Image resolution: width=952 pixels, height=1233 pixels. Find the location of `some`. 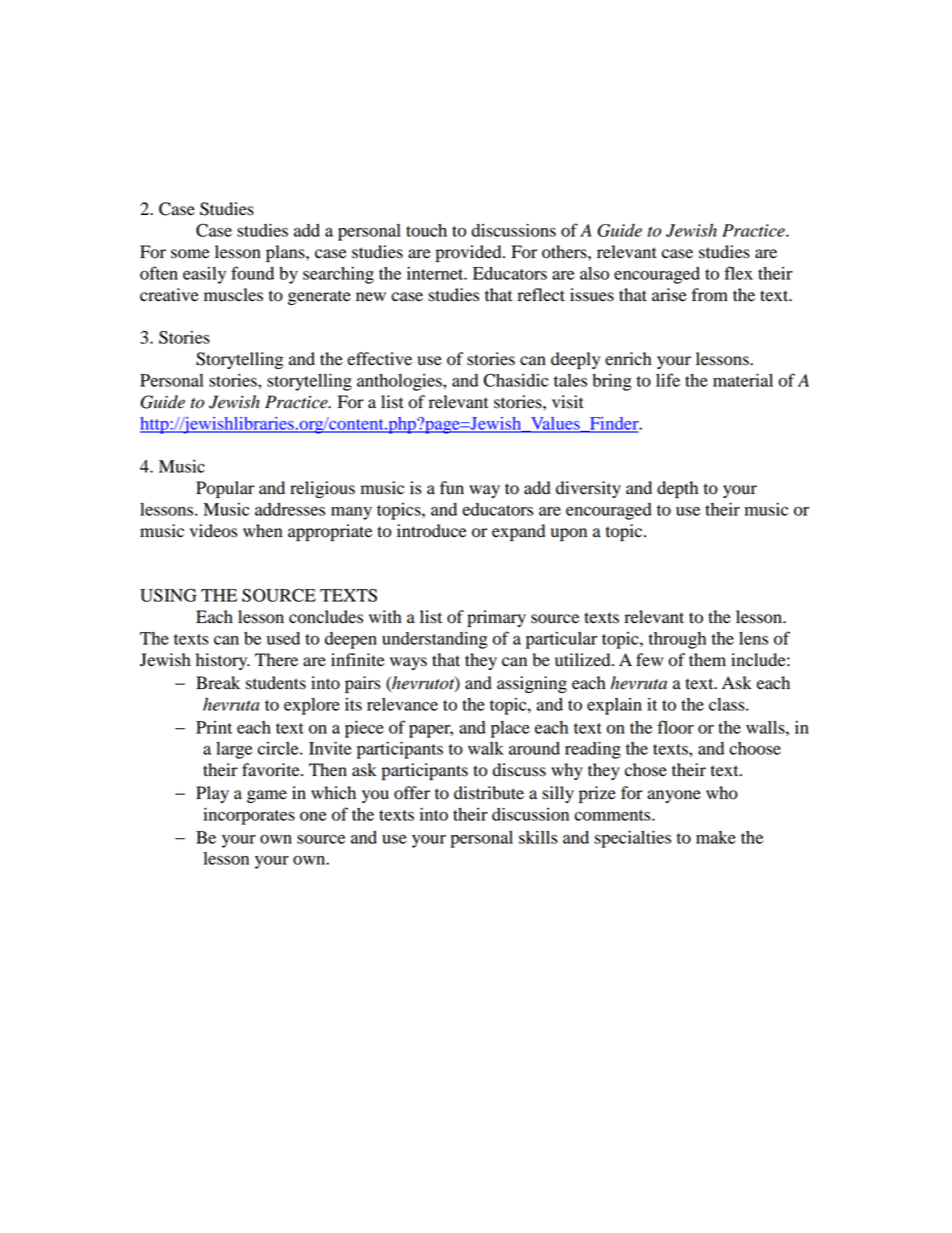

some is located at coordinates (190, 254).
